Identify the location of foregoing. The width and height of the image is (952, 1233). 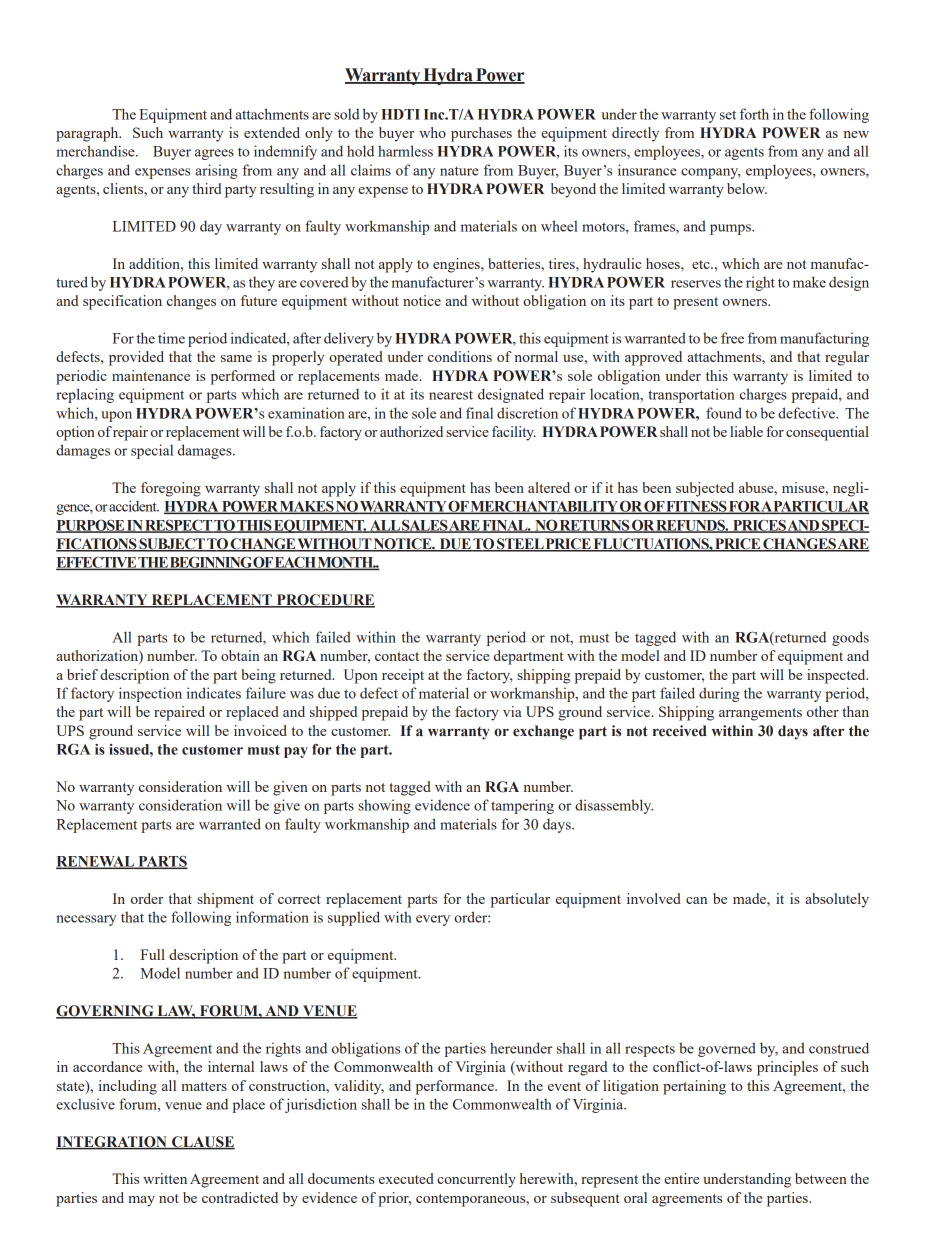
(171, 489).
